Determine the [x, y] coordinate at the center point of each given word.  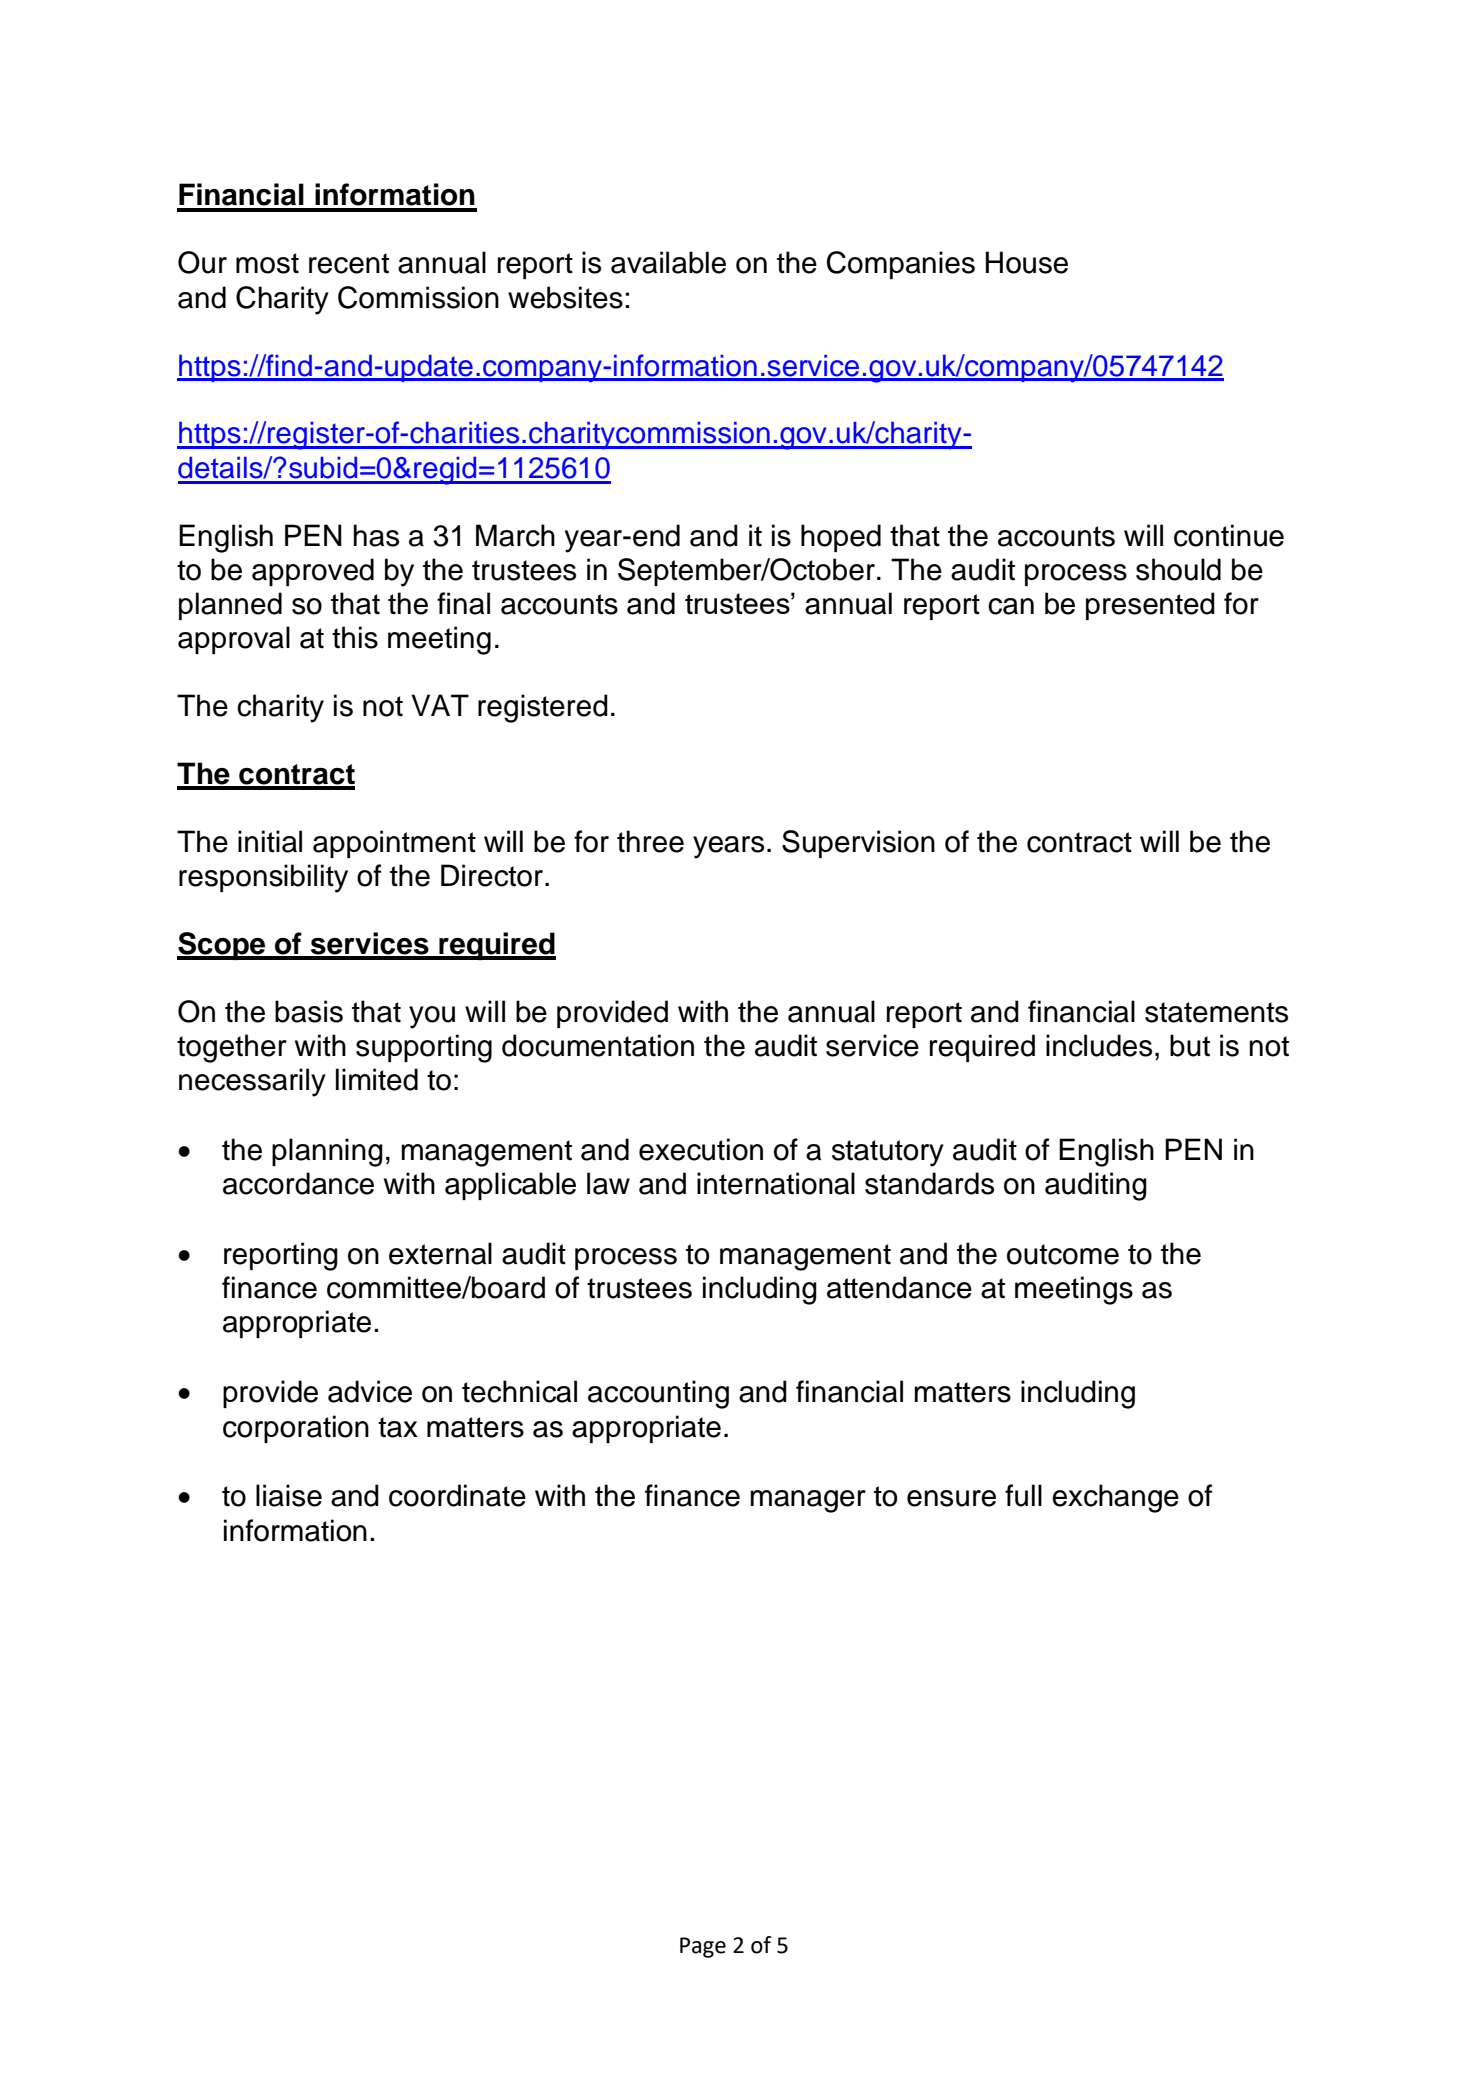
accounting [658, 1394]
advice [370, 1391]
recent [349, 263]
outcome [1063, 1254]
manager [808, 1501]
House [1027, 262]
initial [270, 841]
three [650, 841]
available [668, 262]
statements [1216, 1012]
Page [703, 1947]
